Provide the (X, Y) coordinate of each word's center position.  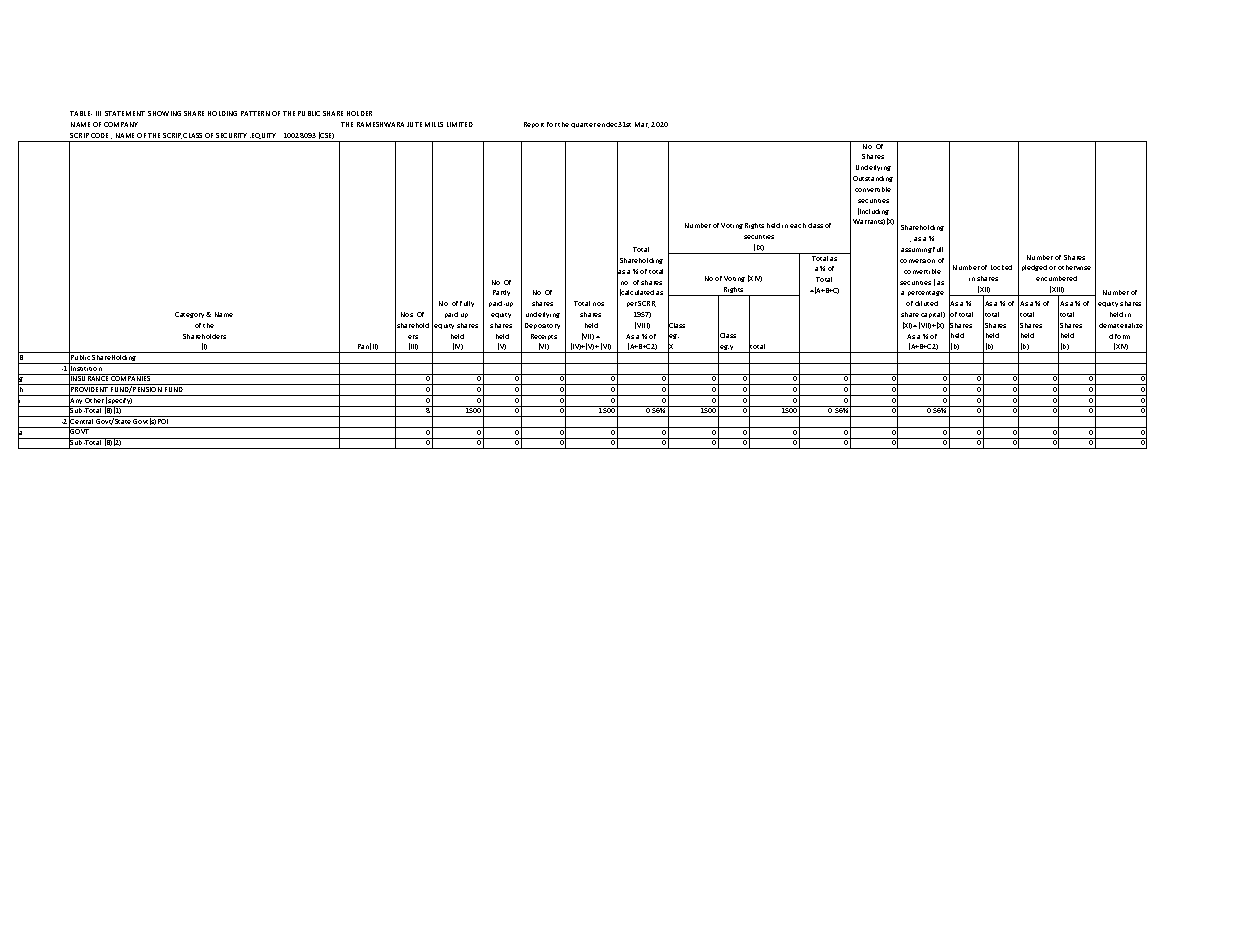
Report (534, 125)
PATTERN (255, 113)
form (1122, 336)
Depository (542, 326)
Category (191, 315)
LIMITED (460, 124)
